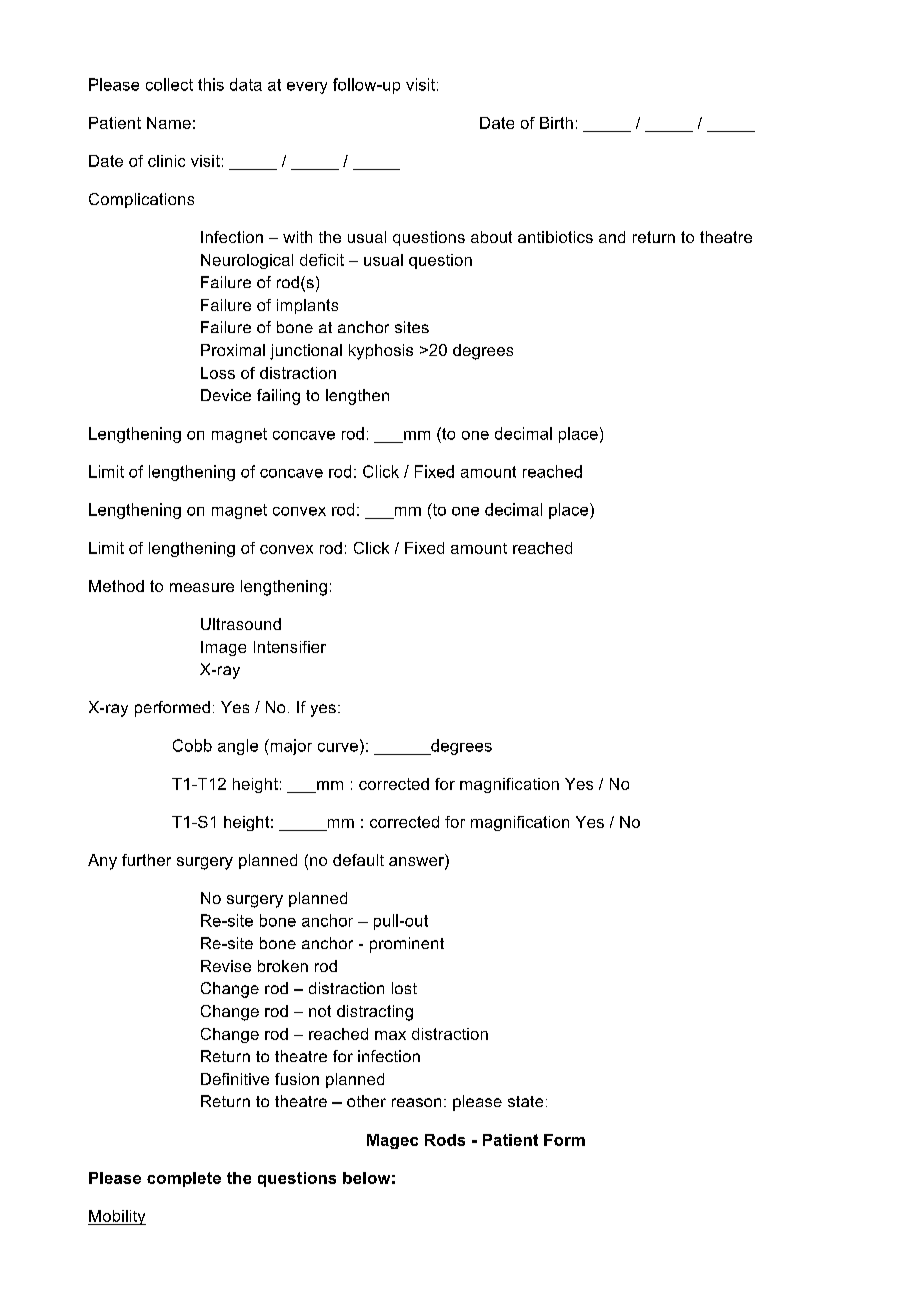  Describe the element at coordinates (290, 647) in the page. I see `Intensifier` at that location.
